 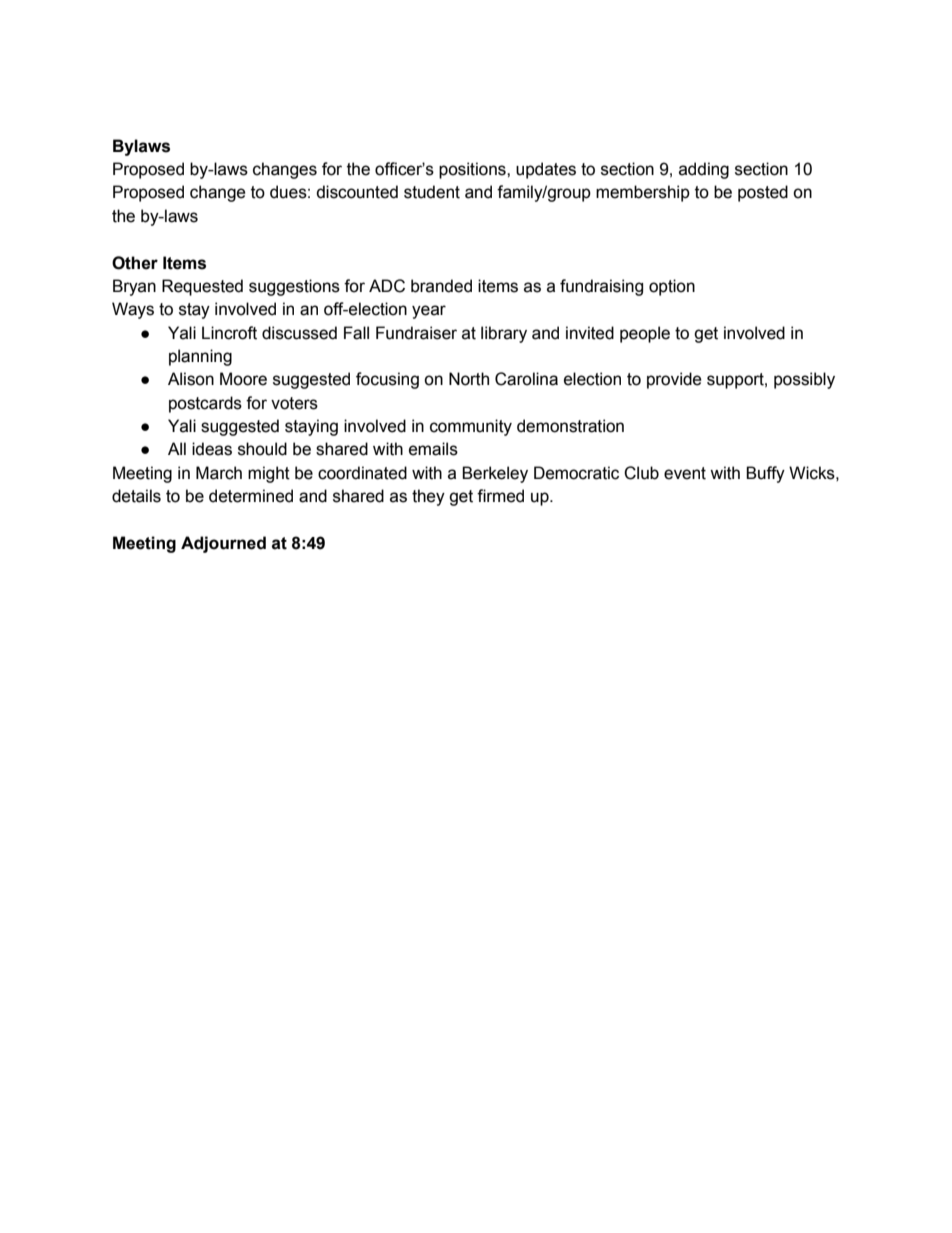 I want to click on discounted, so click(x=357, y=192).
